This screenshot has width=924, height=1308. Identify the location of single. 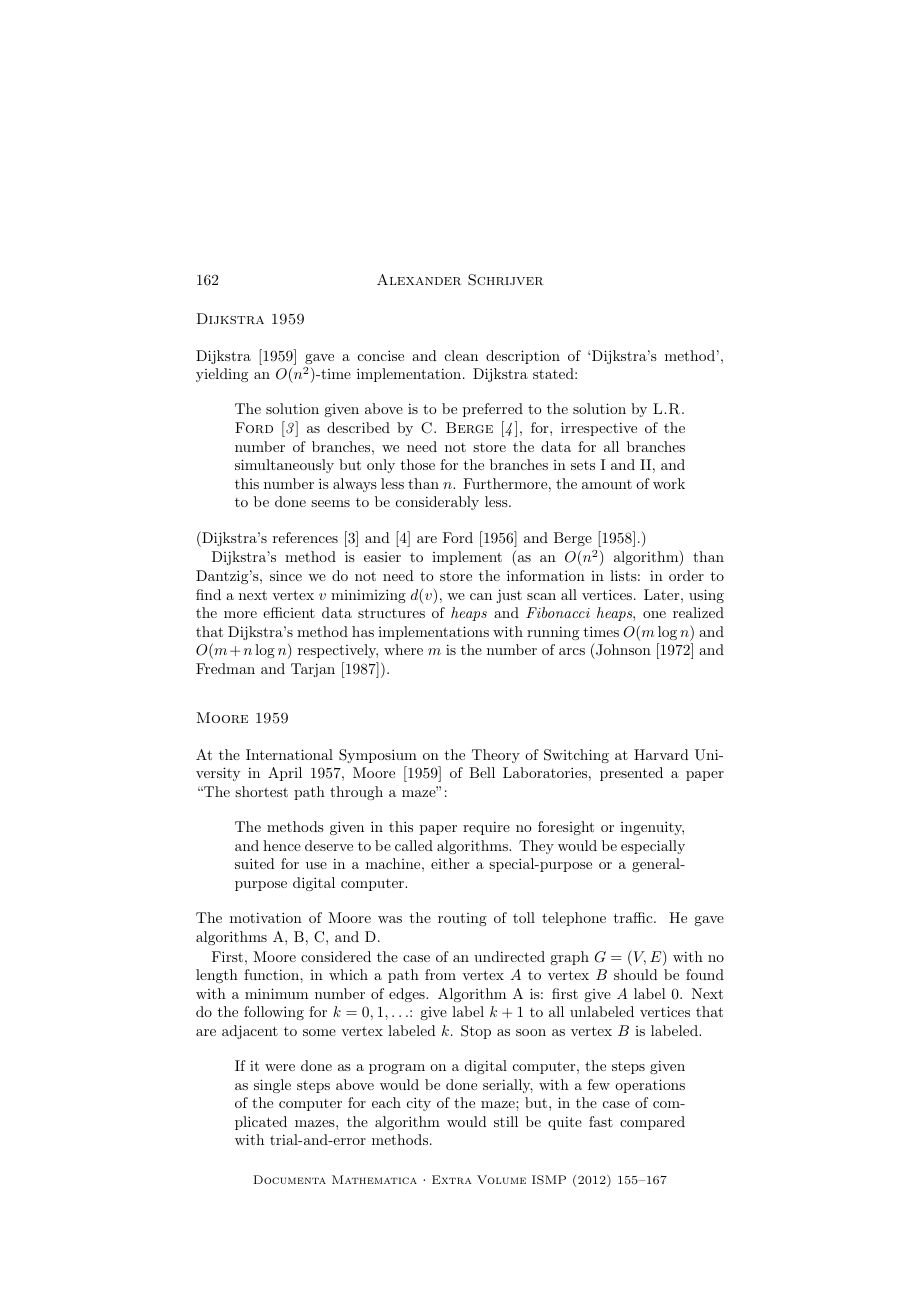
(272, 1086).
